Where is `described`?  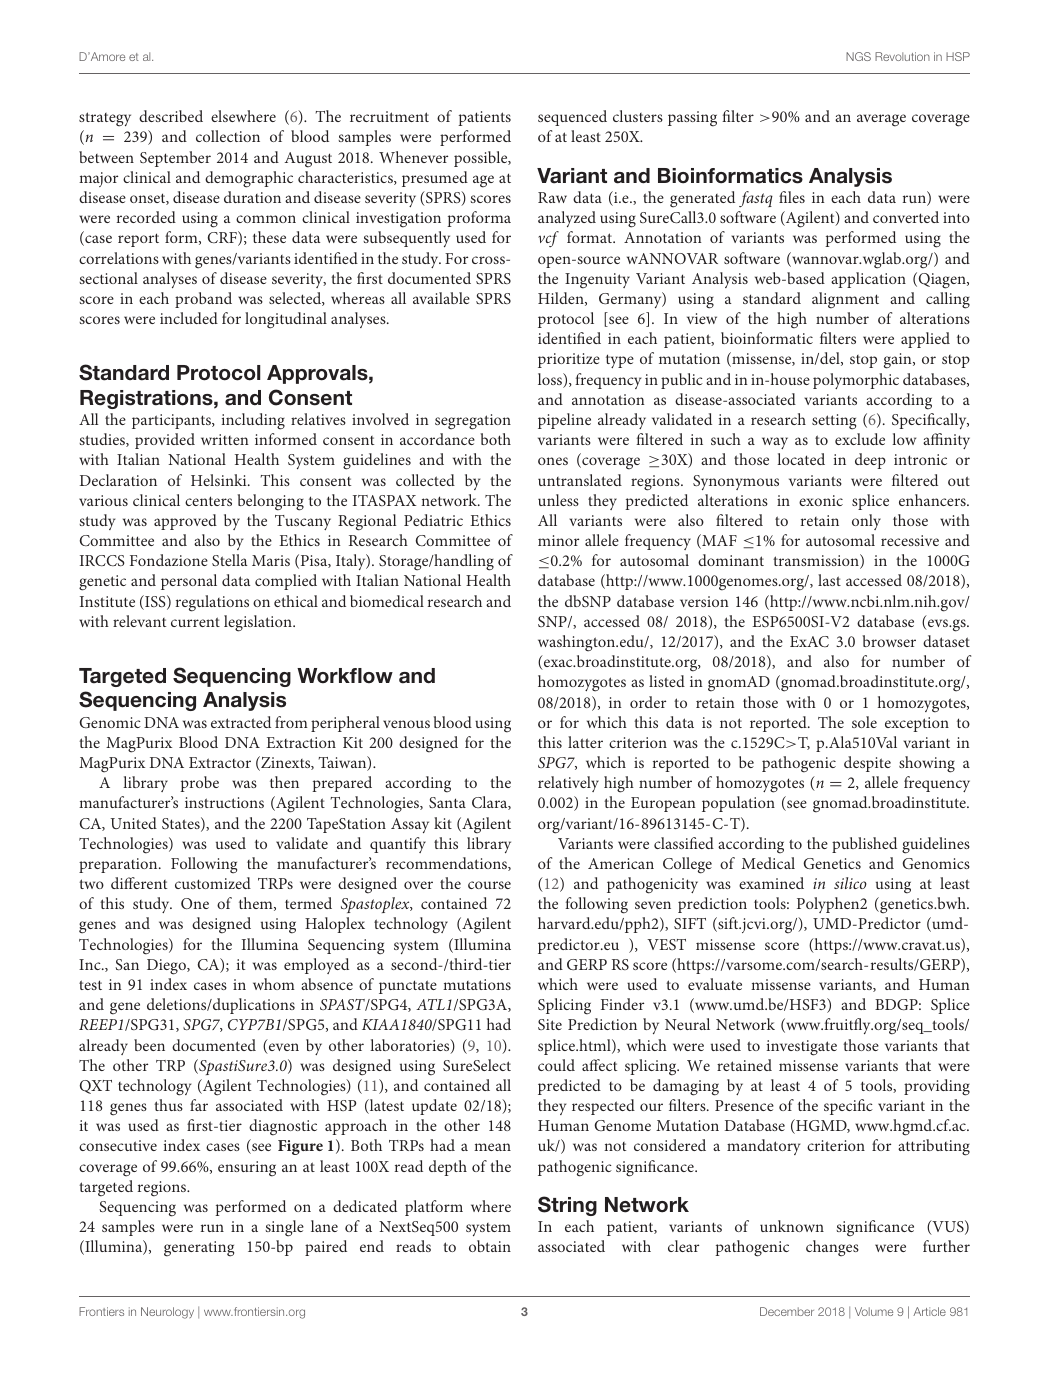
described is located at coordinates (171, 116).
